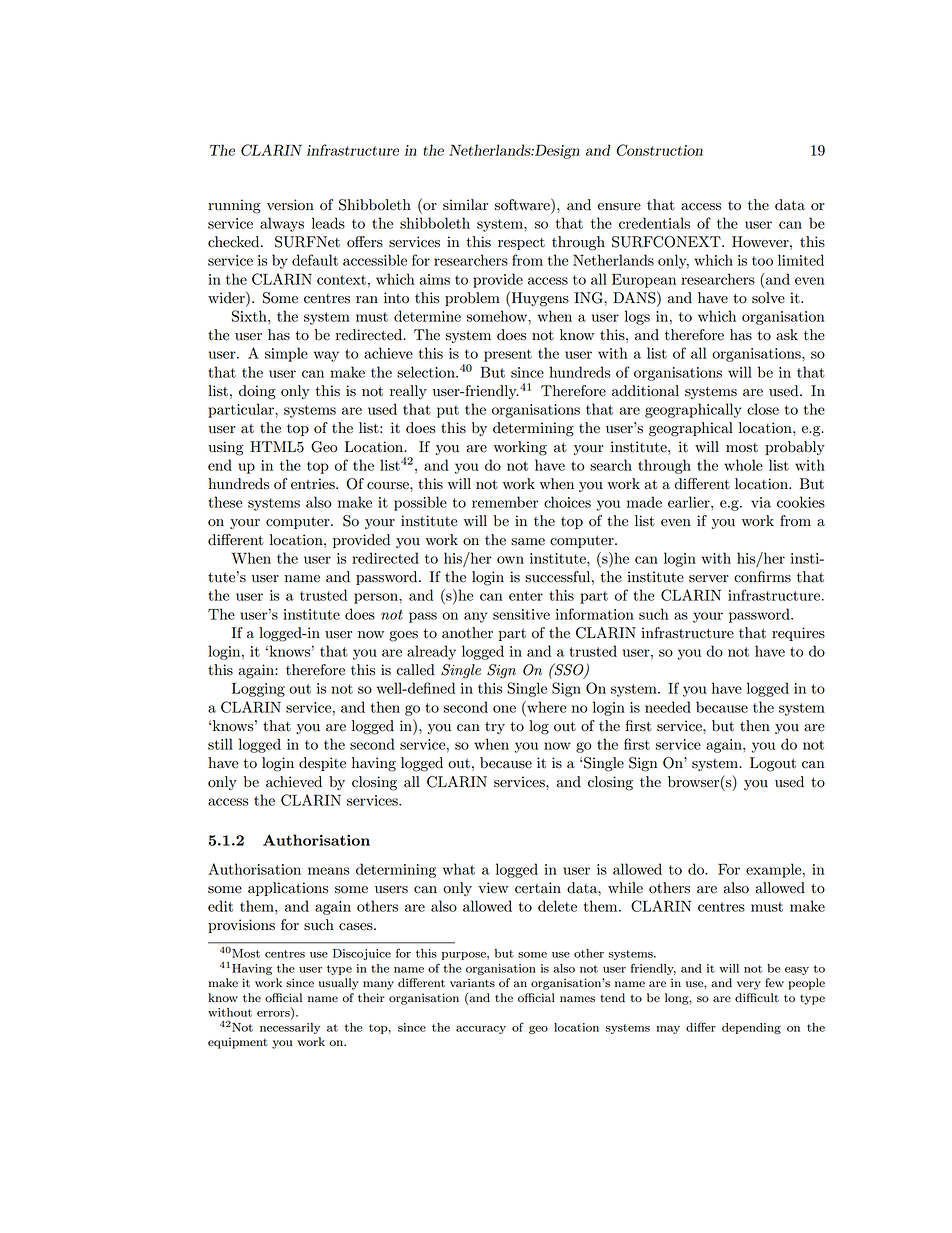  I want to click on necessarily, so click(290, 1028).
